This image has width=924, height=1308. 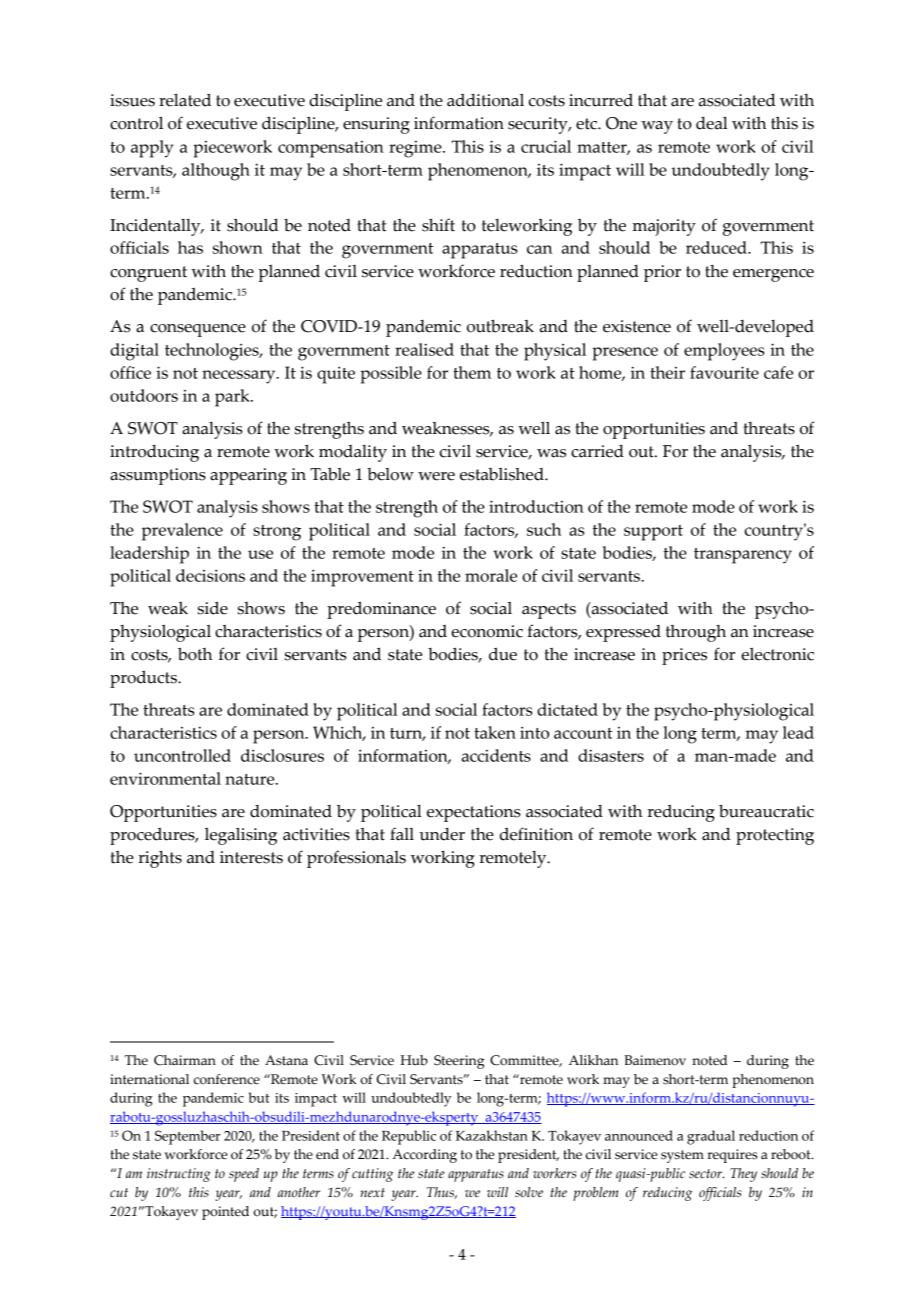 What do you see at coordinates (424, 1156) in the image?
I see `According` at bounding box center [424, 1156].
